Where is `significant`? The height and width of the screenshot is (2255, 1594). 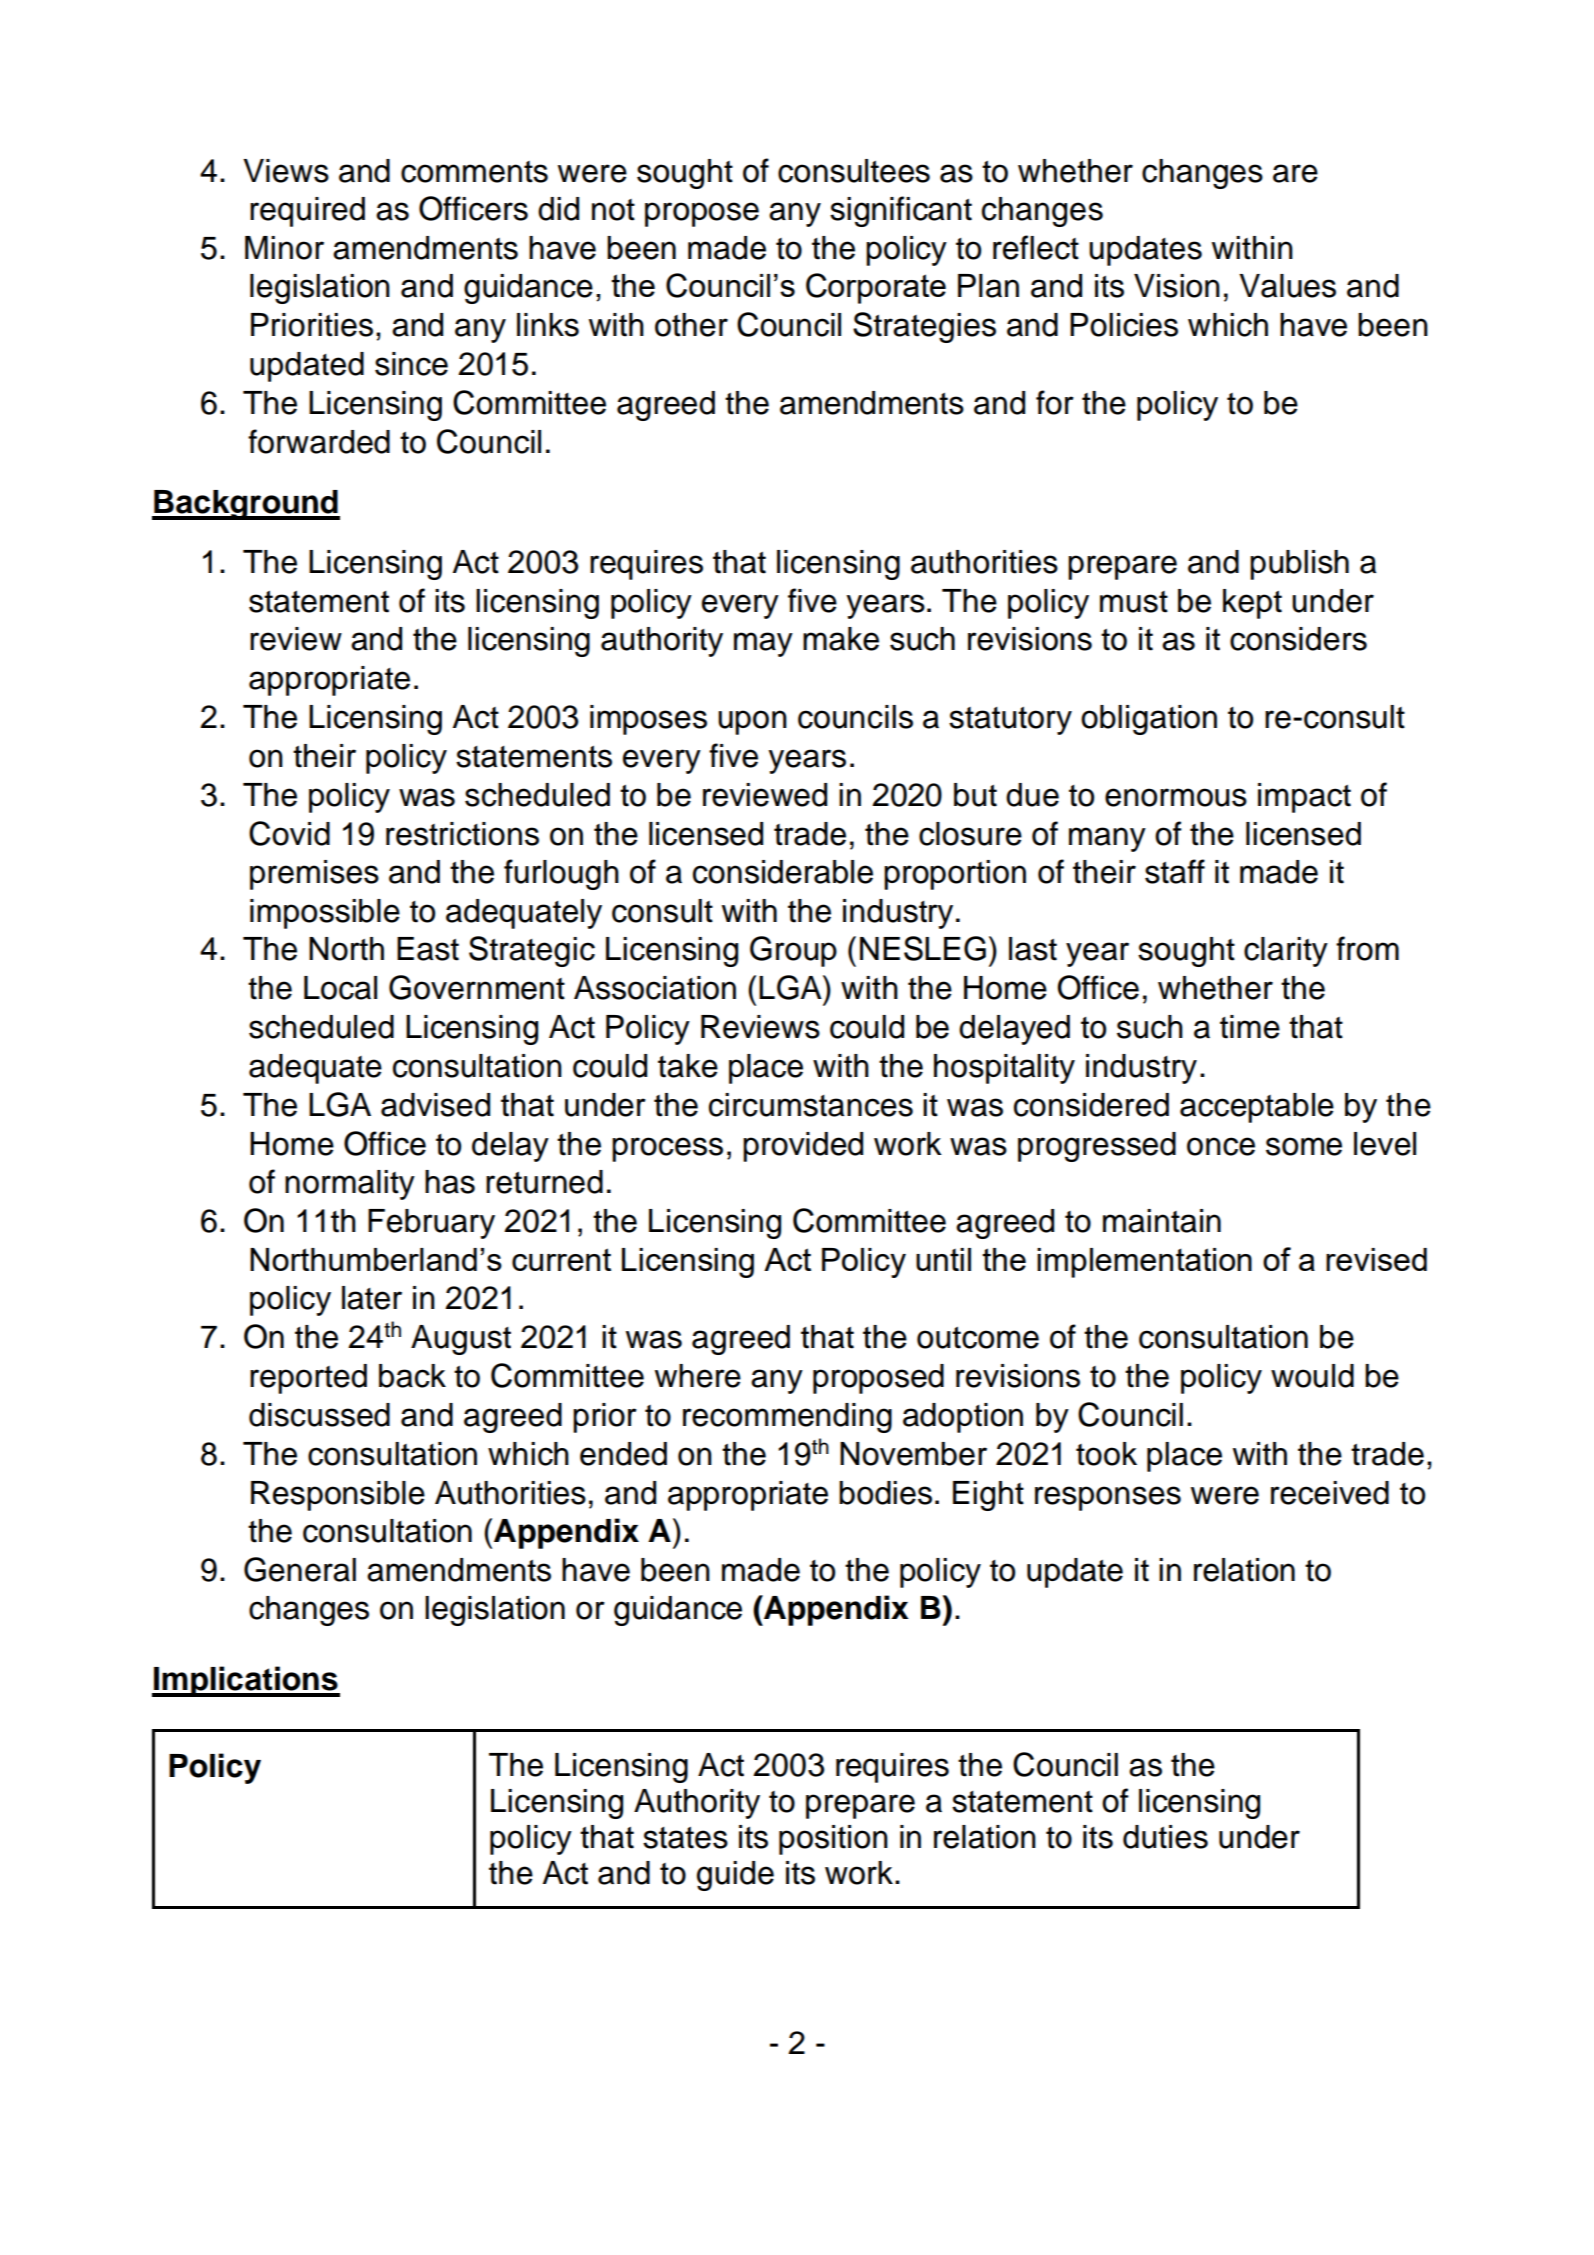 significant is located at coordinates (901, 211).
